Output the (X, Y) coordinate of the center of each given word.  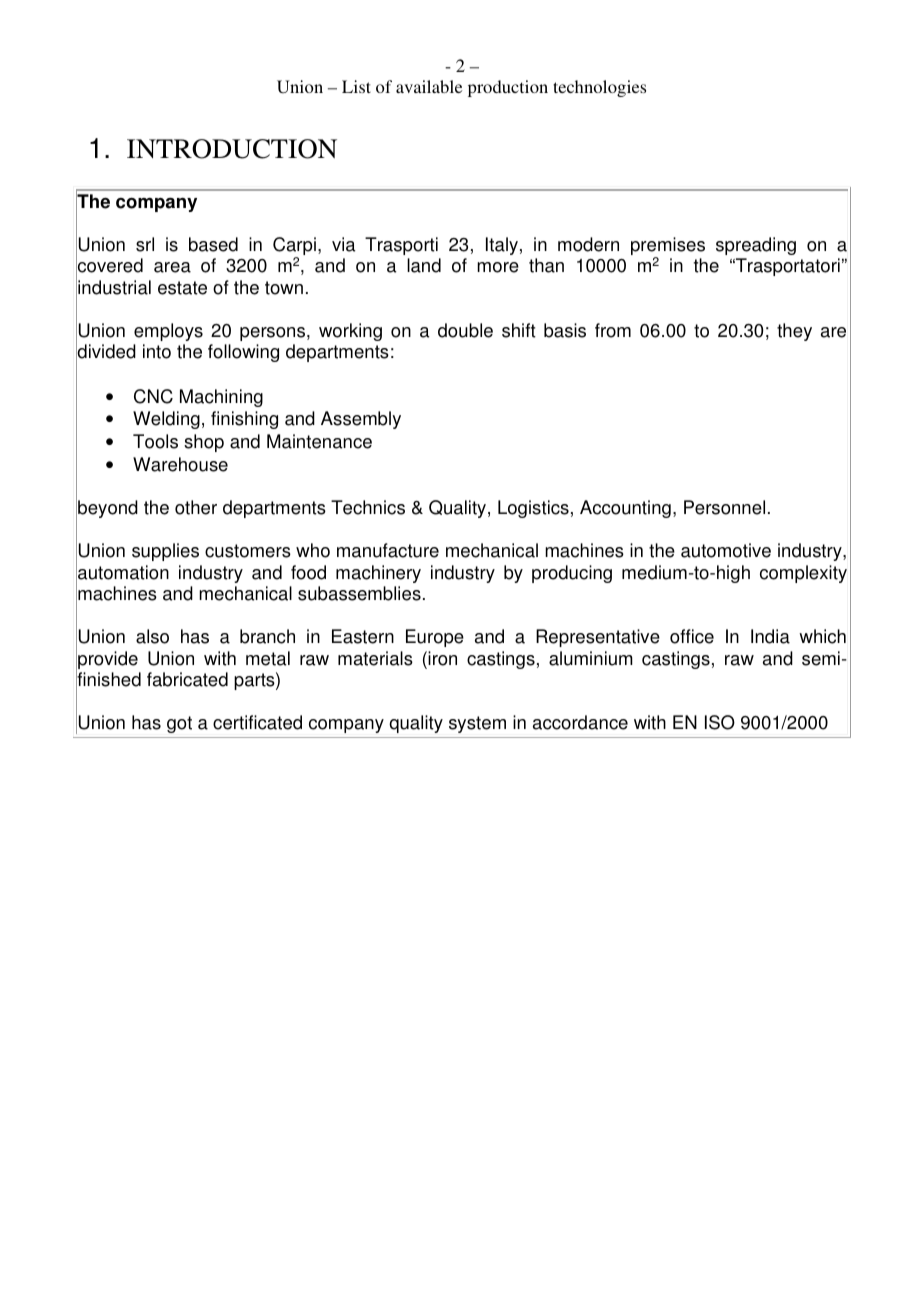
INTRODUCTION (232, 149)
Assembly (361, 420)
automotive (726, 550)
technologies (599, 88)
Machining (221, 398)
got (179, 724)
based (213, 244)
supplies (165, 552)
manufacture (388, 550)
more (498, 267)
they (794, 332)
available (429, 86)
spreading (756, 246)
